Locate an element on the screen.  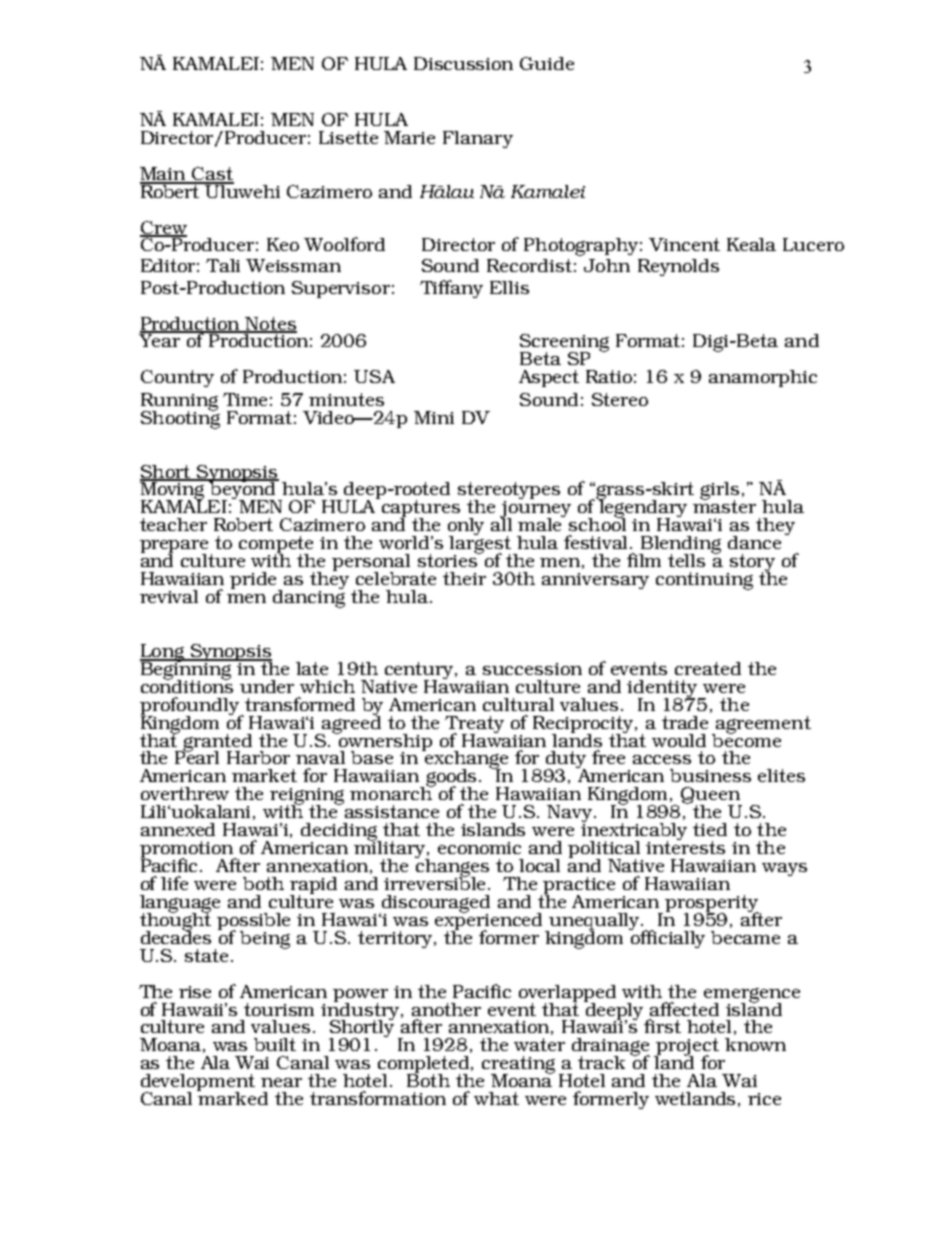
pride is located at coordinates (255, 581).
